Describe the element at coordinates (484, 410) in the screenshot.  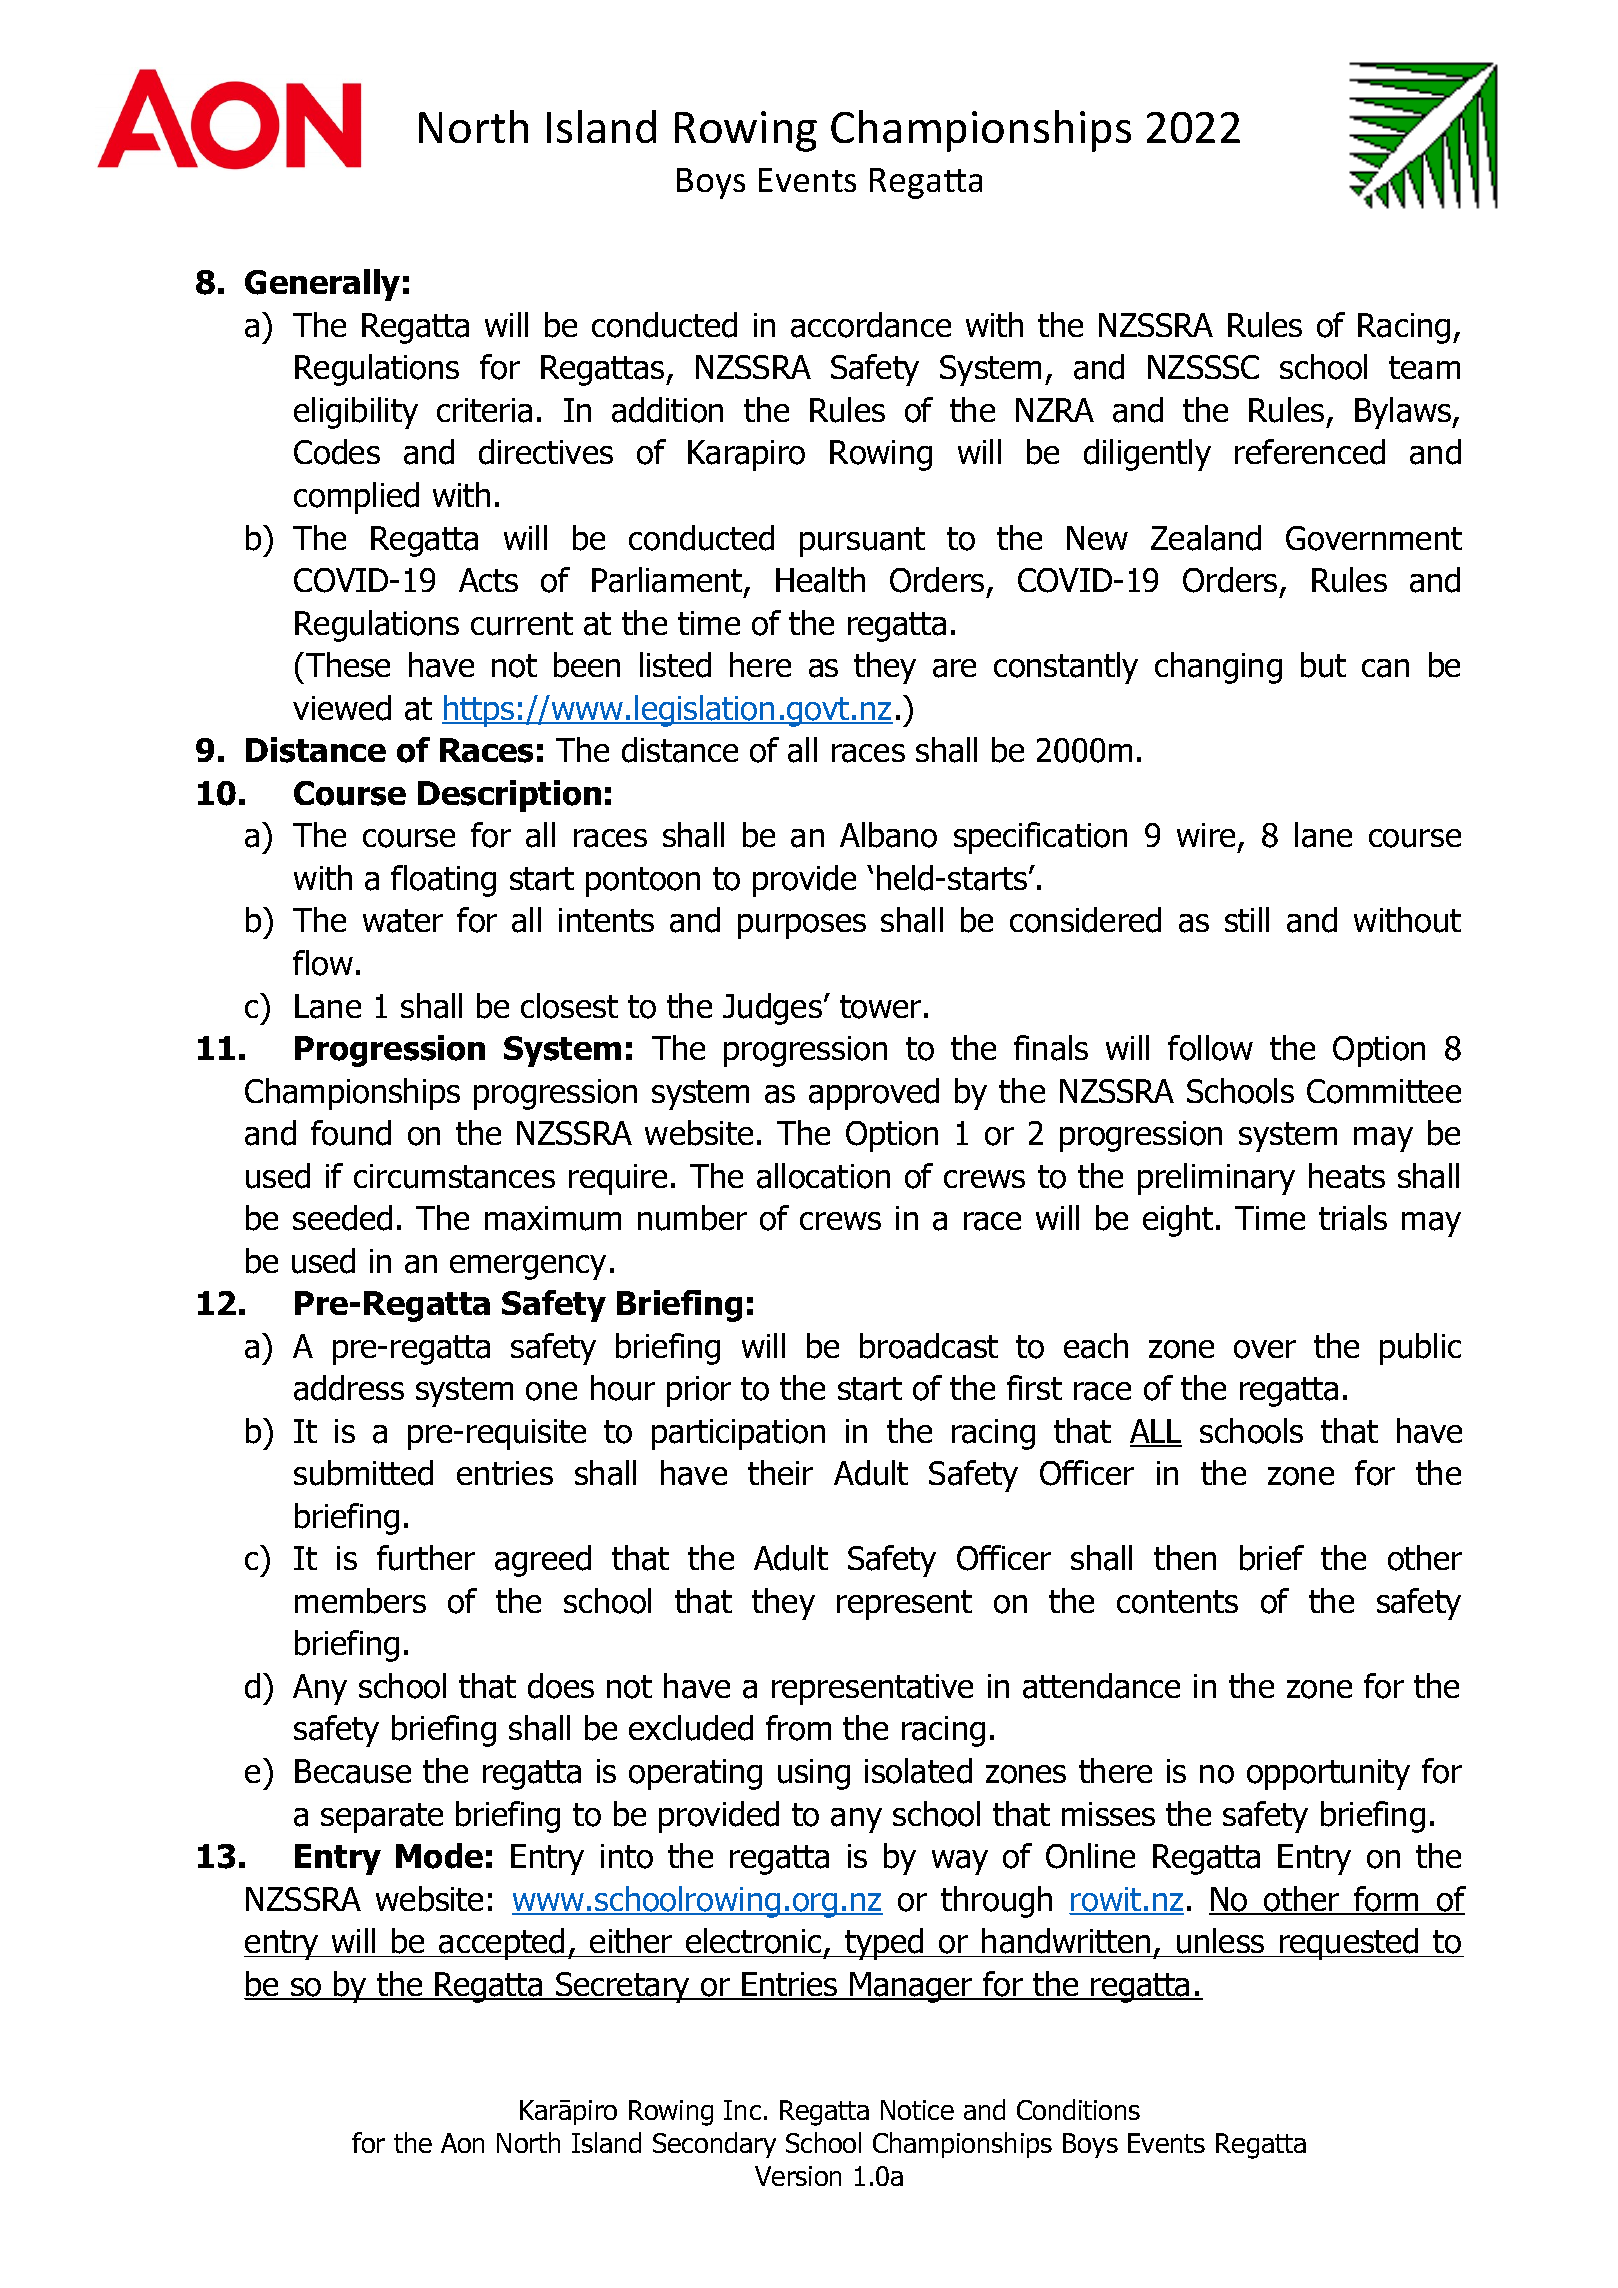
I see `criteria` at that location.
